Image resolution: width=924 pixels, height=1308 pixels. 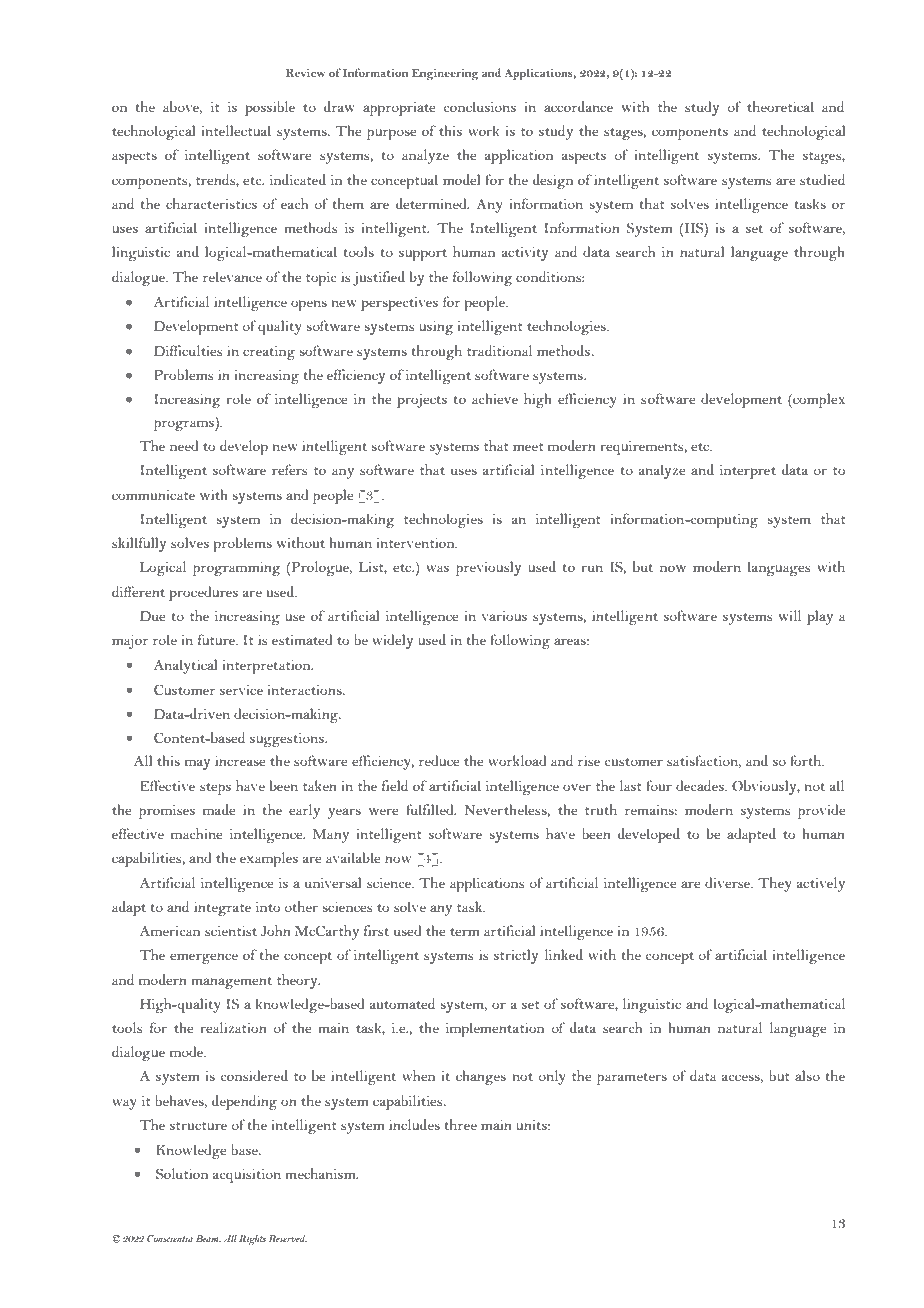 What do you see at coordinates (237, 568) in the screenshot?
I see `programming` at bounding box center [237, 568].
